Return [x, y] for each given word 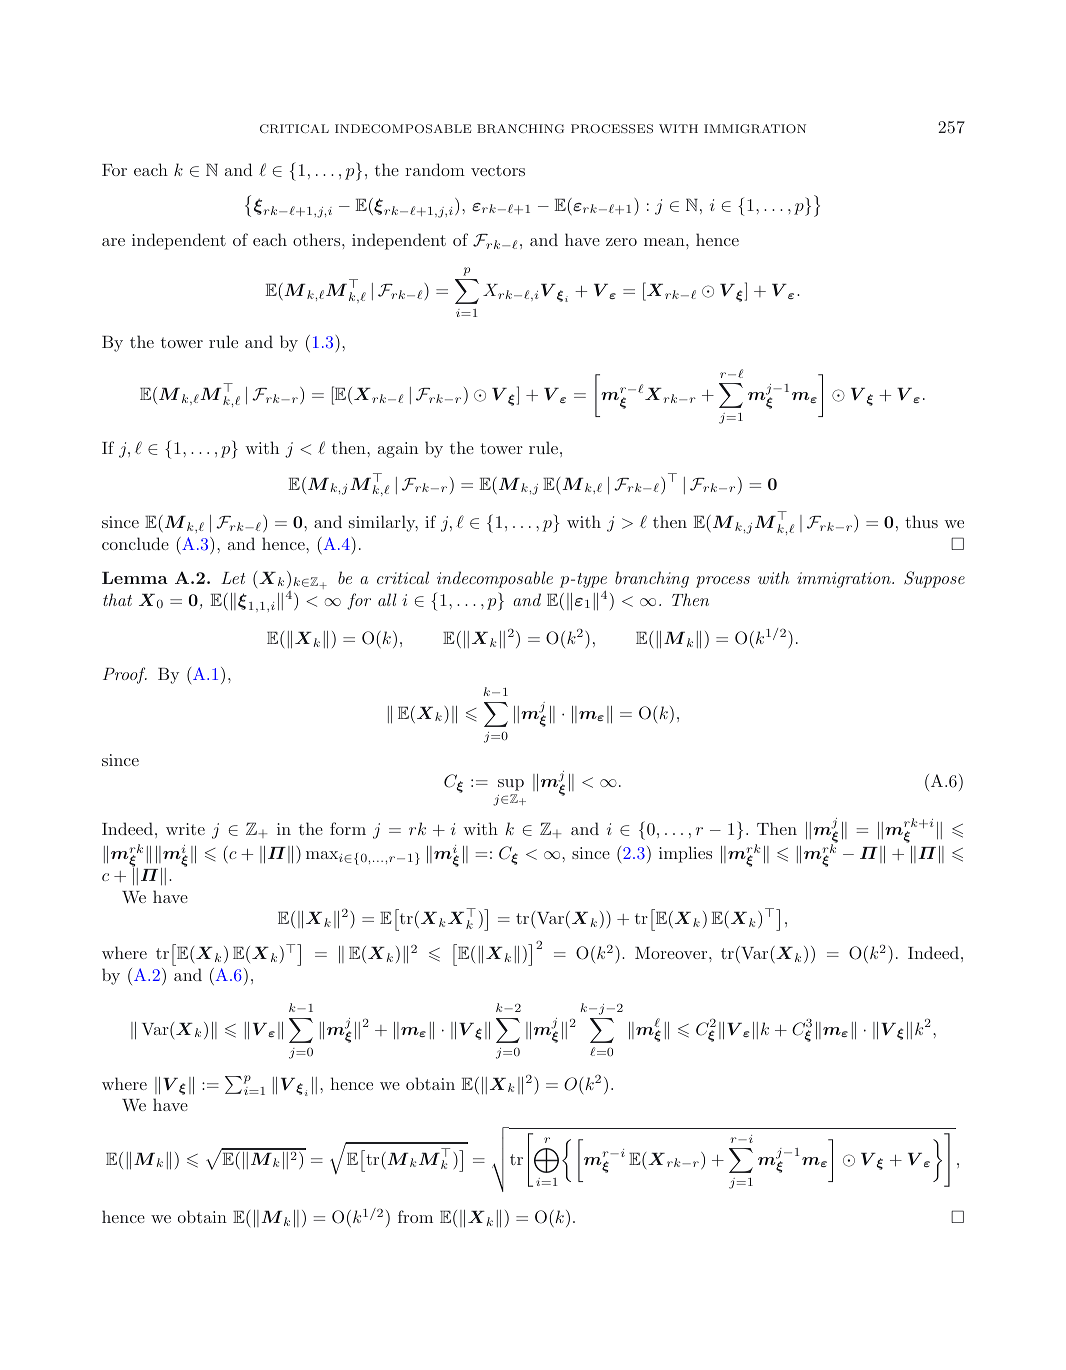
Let [233, 578]
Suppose [934, 579]
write [185, 829]
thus [921, 521]
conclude [135, 543]
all [387, 599]
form [348, 828]
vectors [498, 170]
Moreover [672, 953]
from [415, 1216]
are [113, 242]
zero [621, 242]
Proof [125, 675]
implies [685, 854]
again [398, 450]
